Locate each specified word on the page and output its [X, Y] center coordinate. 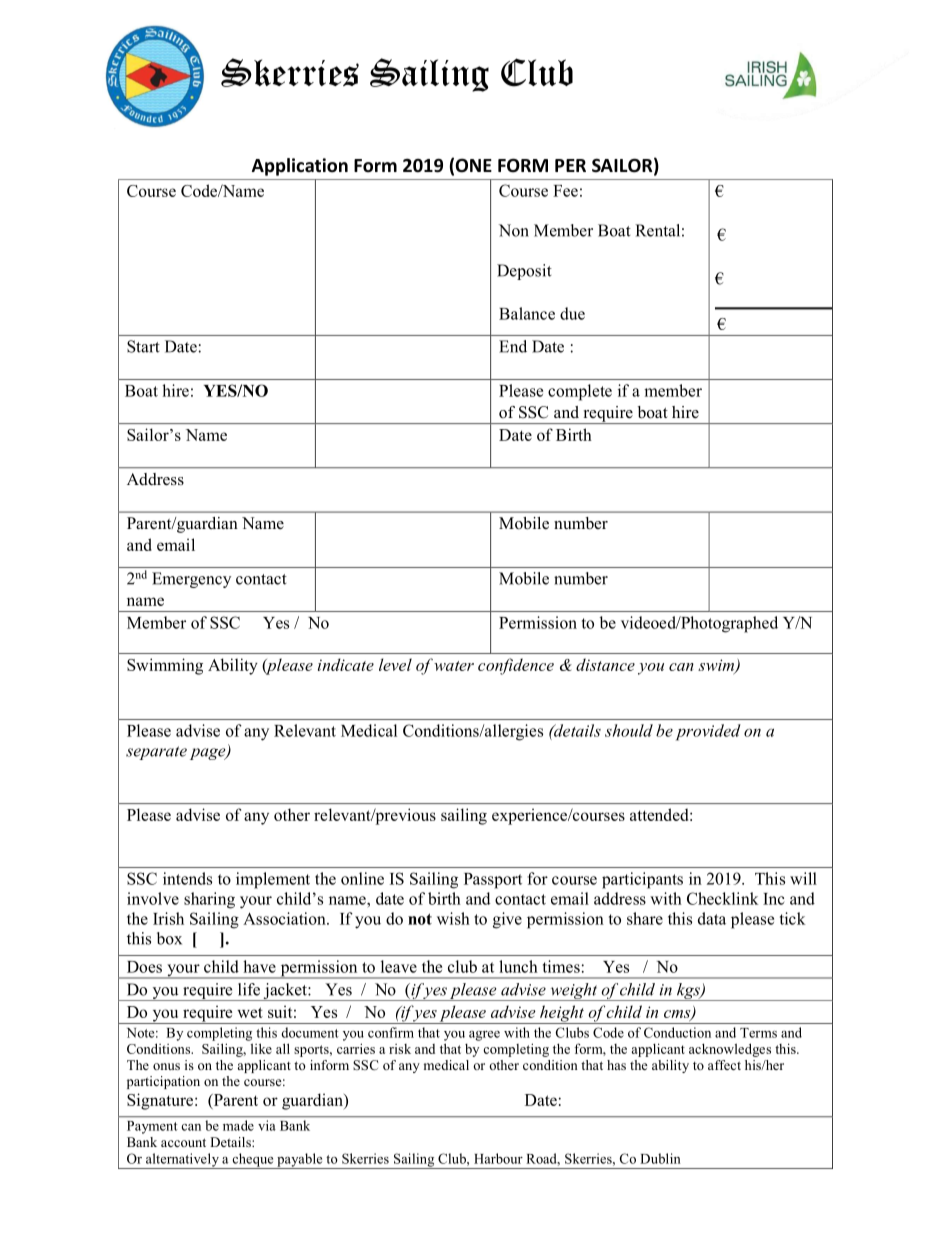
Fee [565, 191]
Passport [493, 881]
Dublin [660, 1158]
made [238, 1125]
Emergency [191, 580]
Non [514, 230]
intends [187, 878]
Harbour [498, 1158]
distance [605, 664]
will [803, 878]
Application [300, 167]
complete [580, 392]
